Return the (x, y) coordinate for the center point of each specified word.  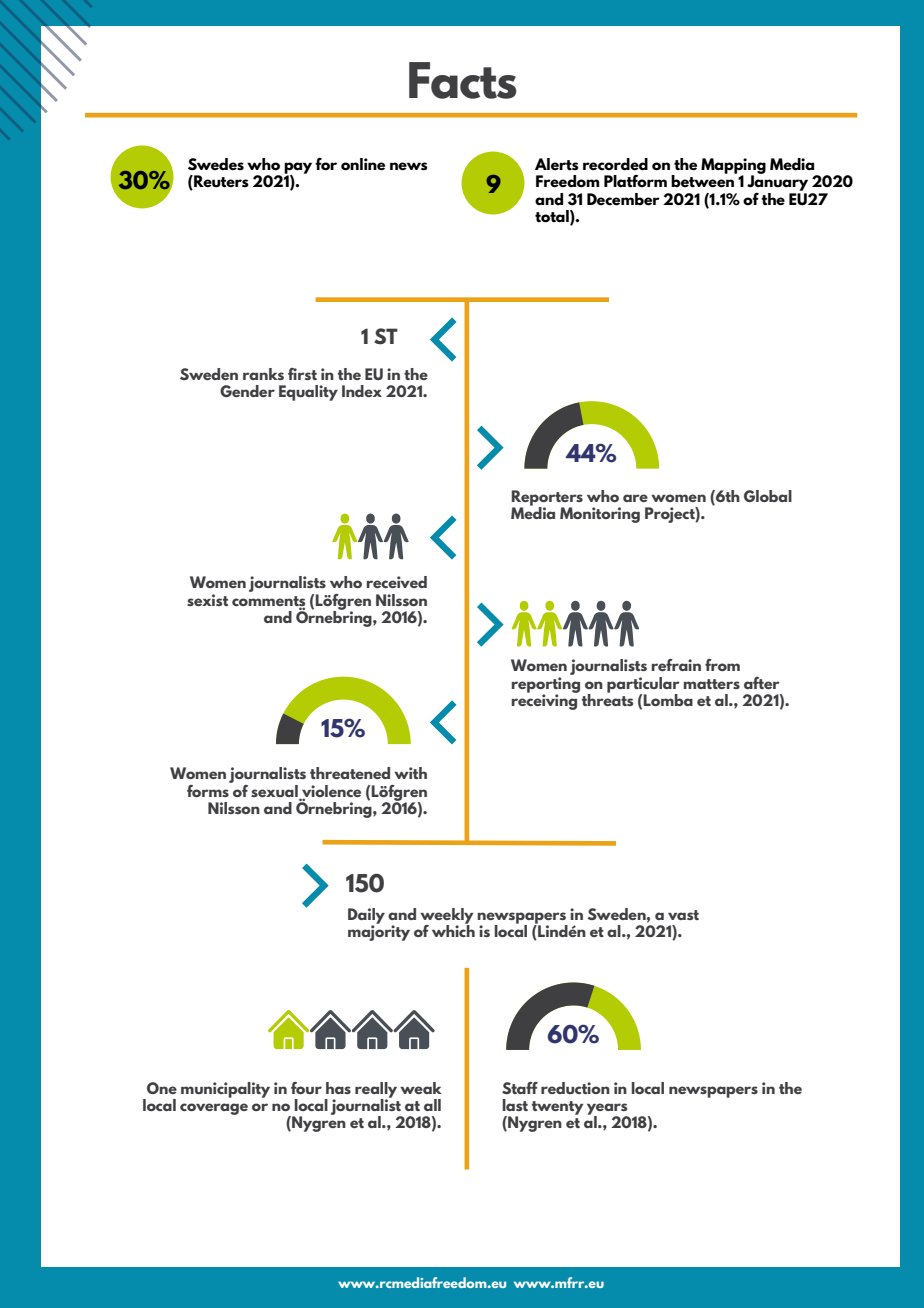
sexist (207, 600)
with (410, 773)
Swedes (216, 164)
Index (362, 391)
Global (768, 496)
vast (683, 915)
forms (209, 789)
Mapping (733, 167)
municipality (225, 1090)
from (722, 665)
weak (421, 1088)
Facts (463, 80)
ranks (263, 374)
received (396, 582)
